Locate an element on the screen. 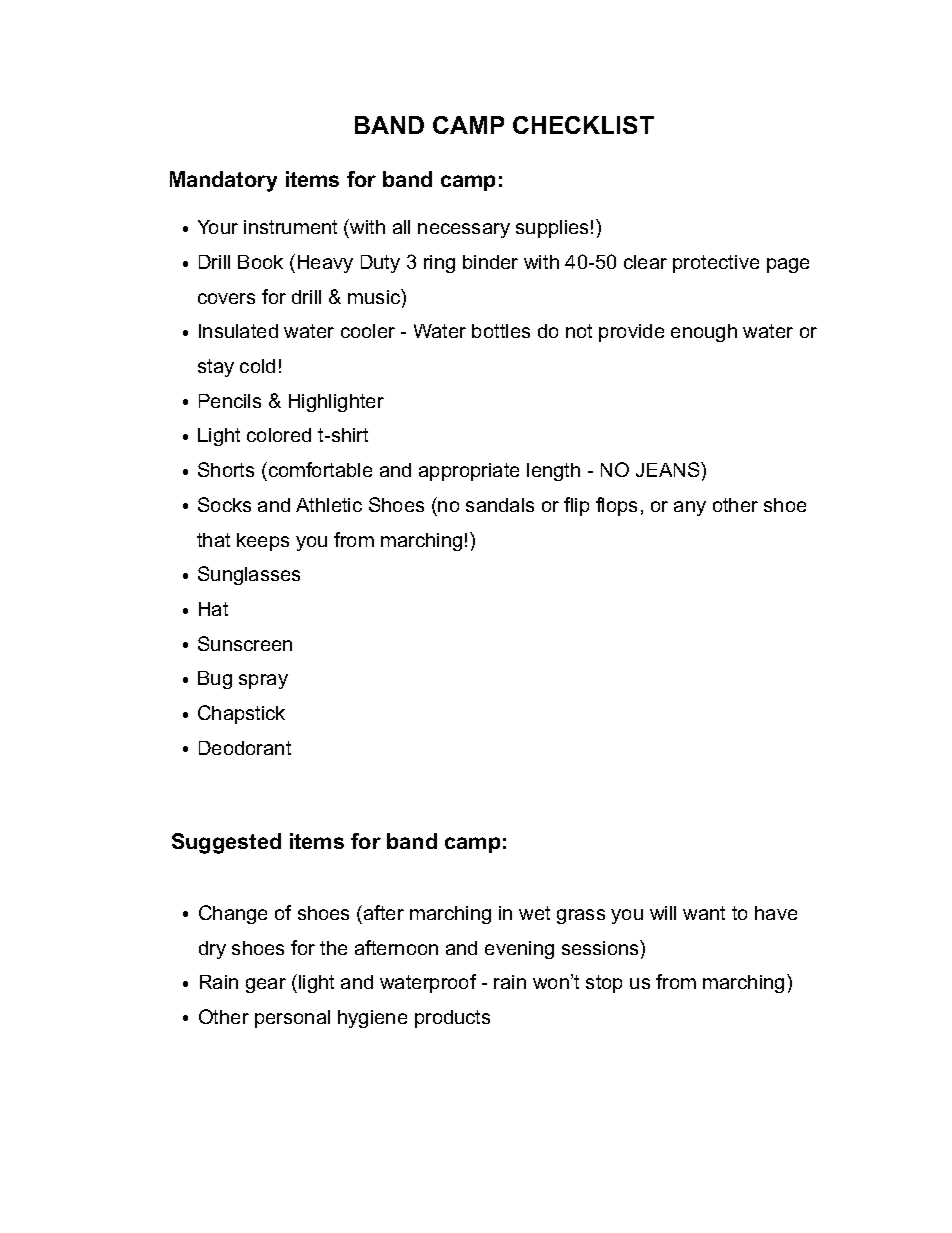 The height and width of the screenshot is (1233, 952). enough is located at coordinates (704, 333).
